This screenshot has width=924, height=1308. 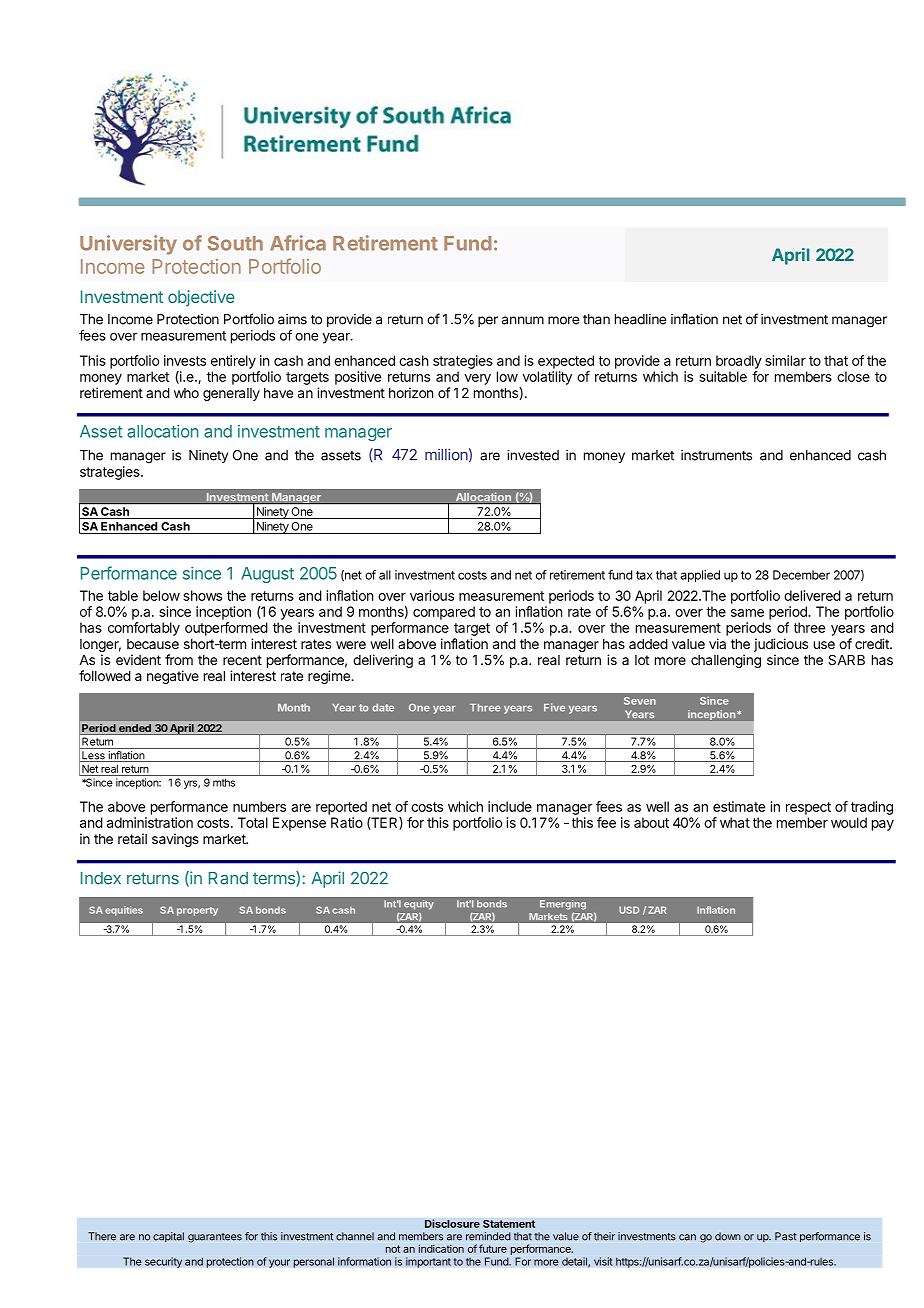 I want to click on capital, so click(x=168, y=1237).
